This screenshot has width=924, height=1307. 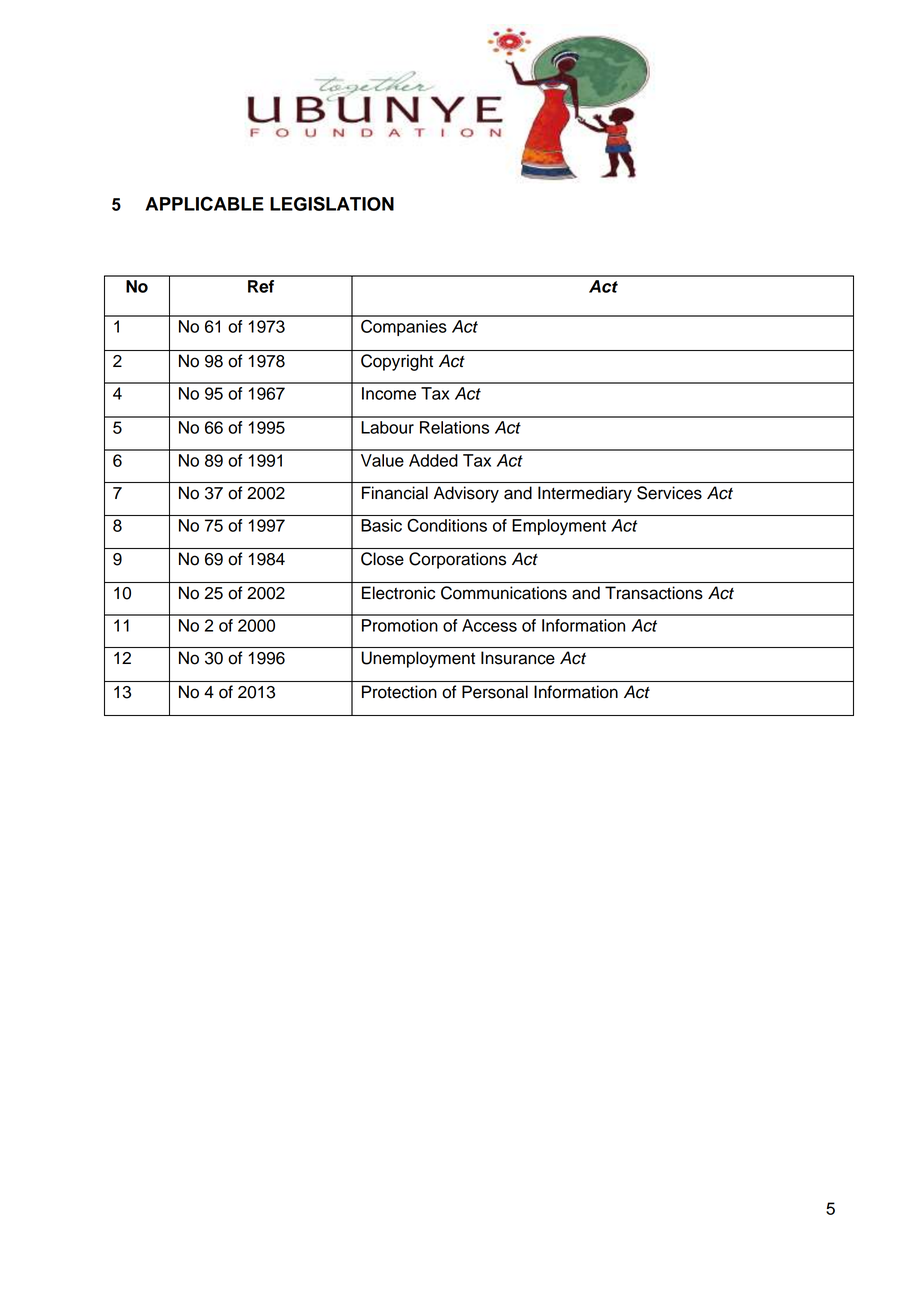 What do you see at coordinates (433, 460) in the screenshot?
I see `Added` at bounding box center [433, 460].
